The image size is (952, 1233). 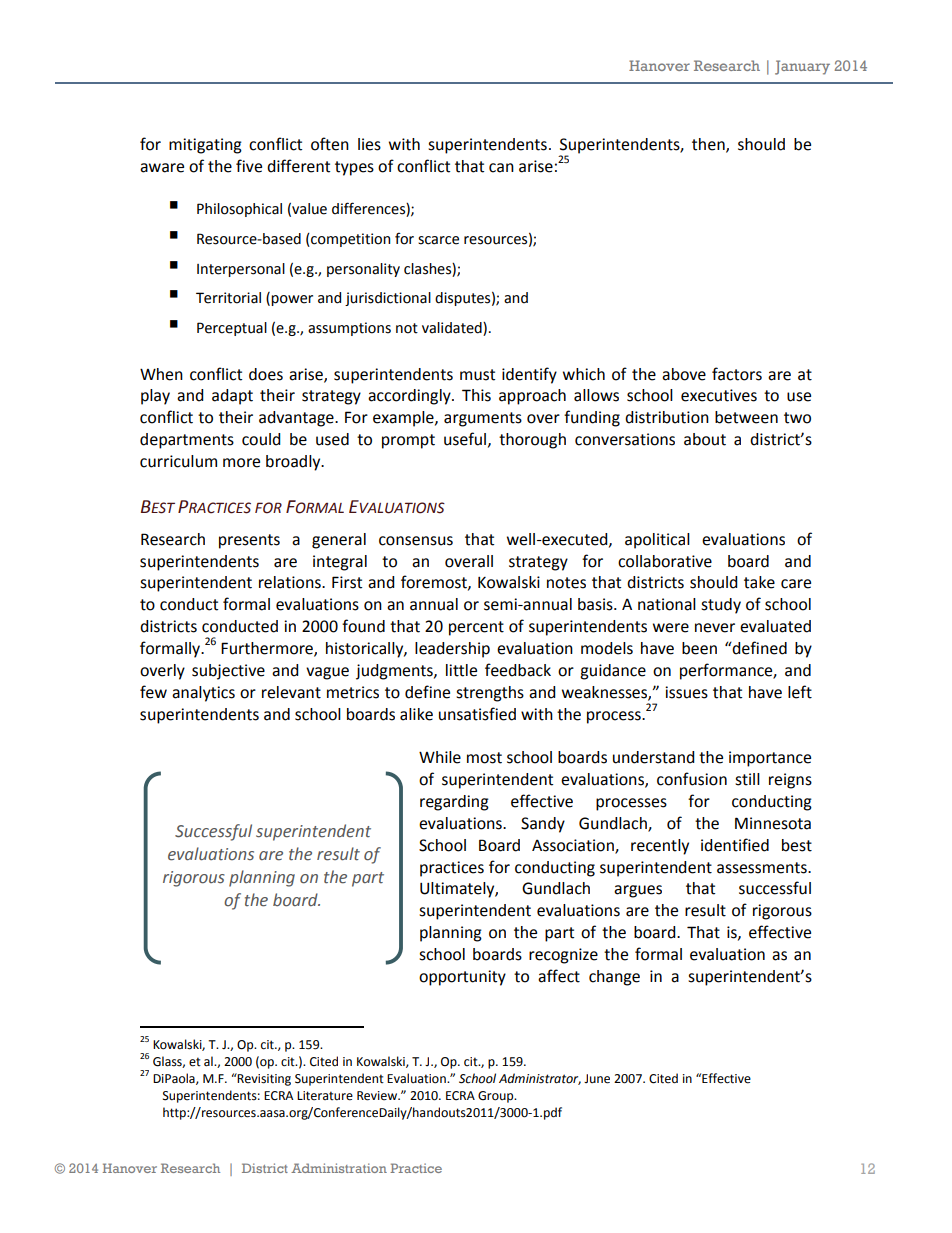 What do you see at coordinates (203, 694) in the page?
I see `analytics` at bounding box center [203, 694].
